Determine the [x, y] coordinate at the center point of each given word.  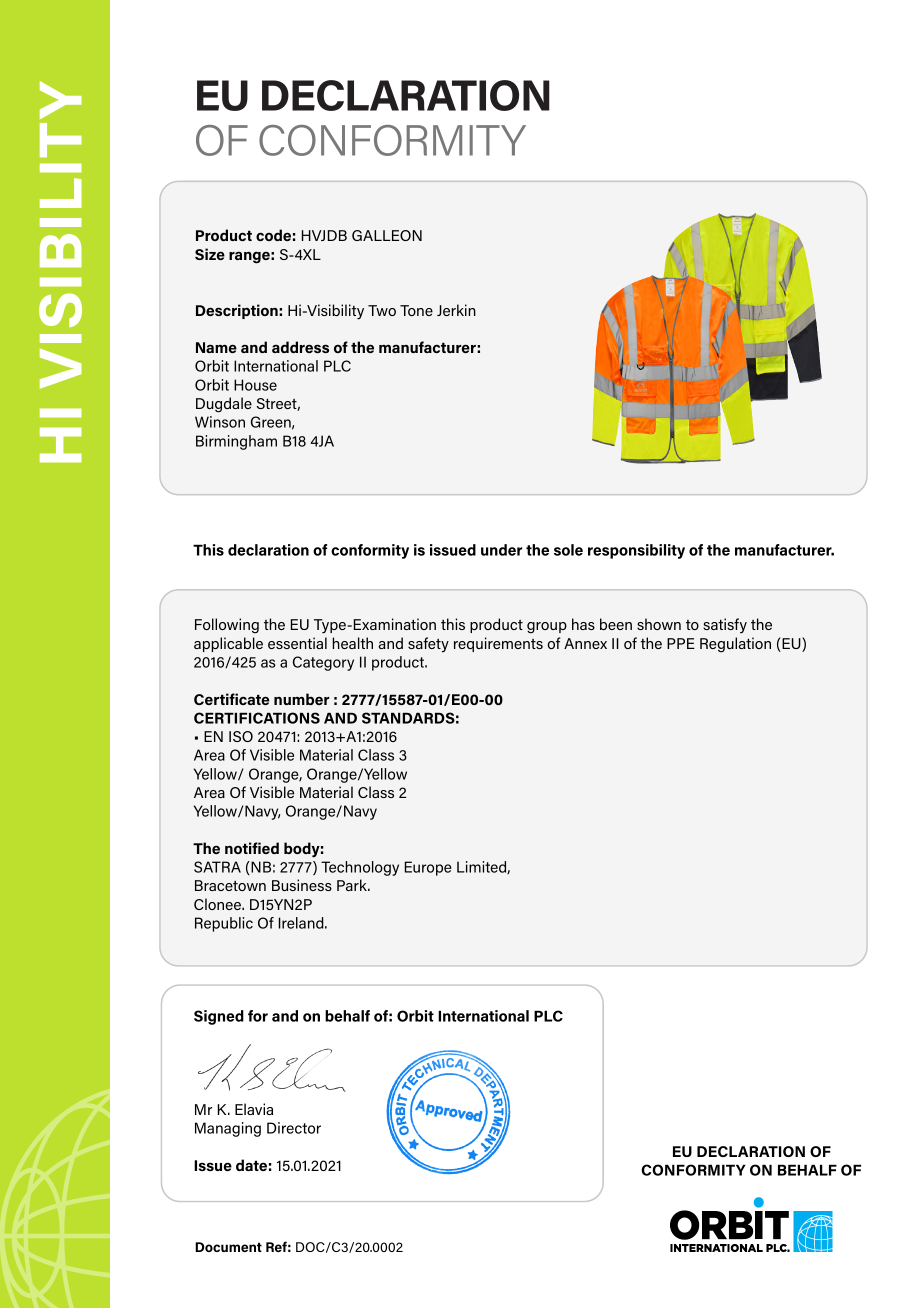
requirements [498, 644]
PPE [681, 643]
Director [294, 1128]
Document [228, 1247]
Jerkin [456, 310]
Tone [416, 310]
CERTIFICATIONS [257, 718]
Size [210, 254]
